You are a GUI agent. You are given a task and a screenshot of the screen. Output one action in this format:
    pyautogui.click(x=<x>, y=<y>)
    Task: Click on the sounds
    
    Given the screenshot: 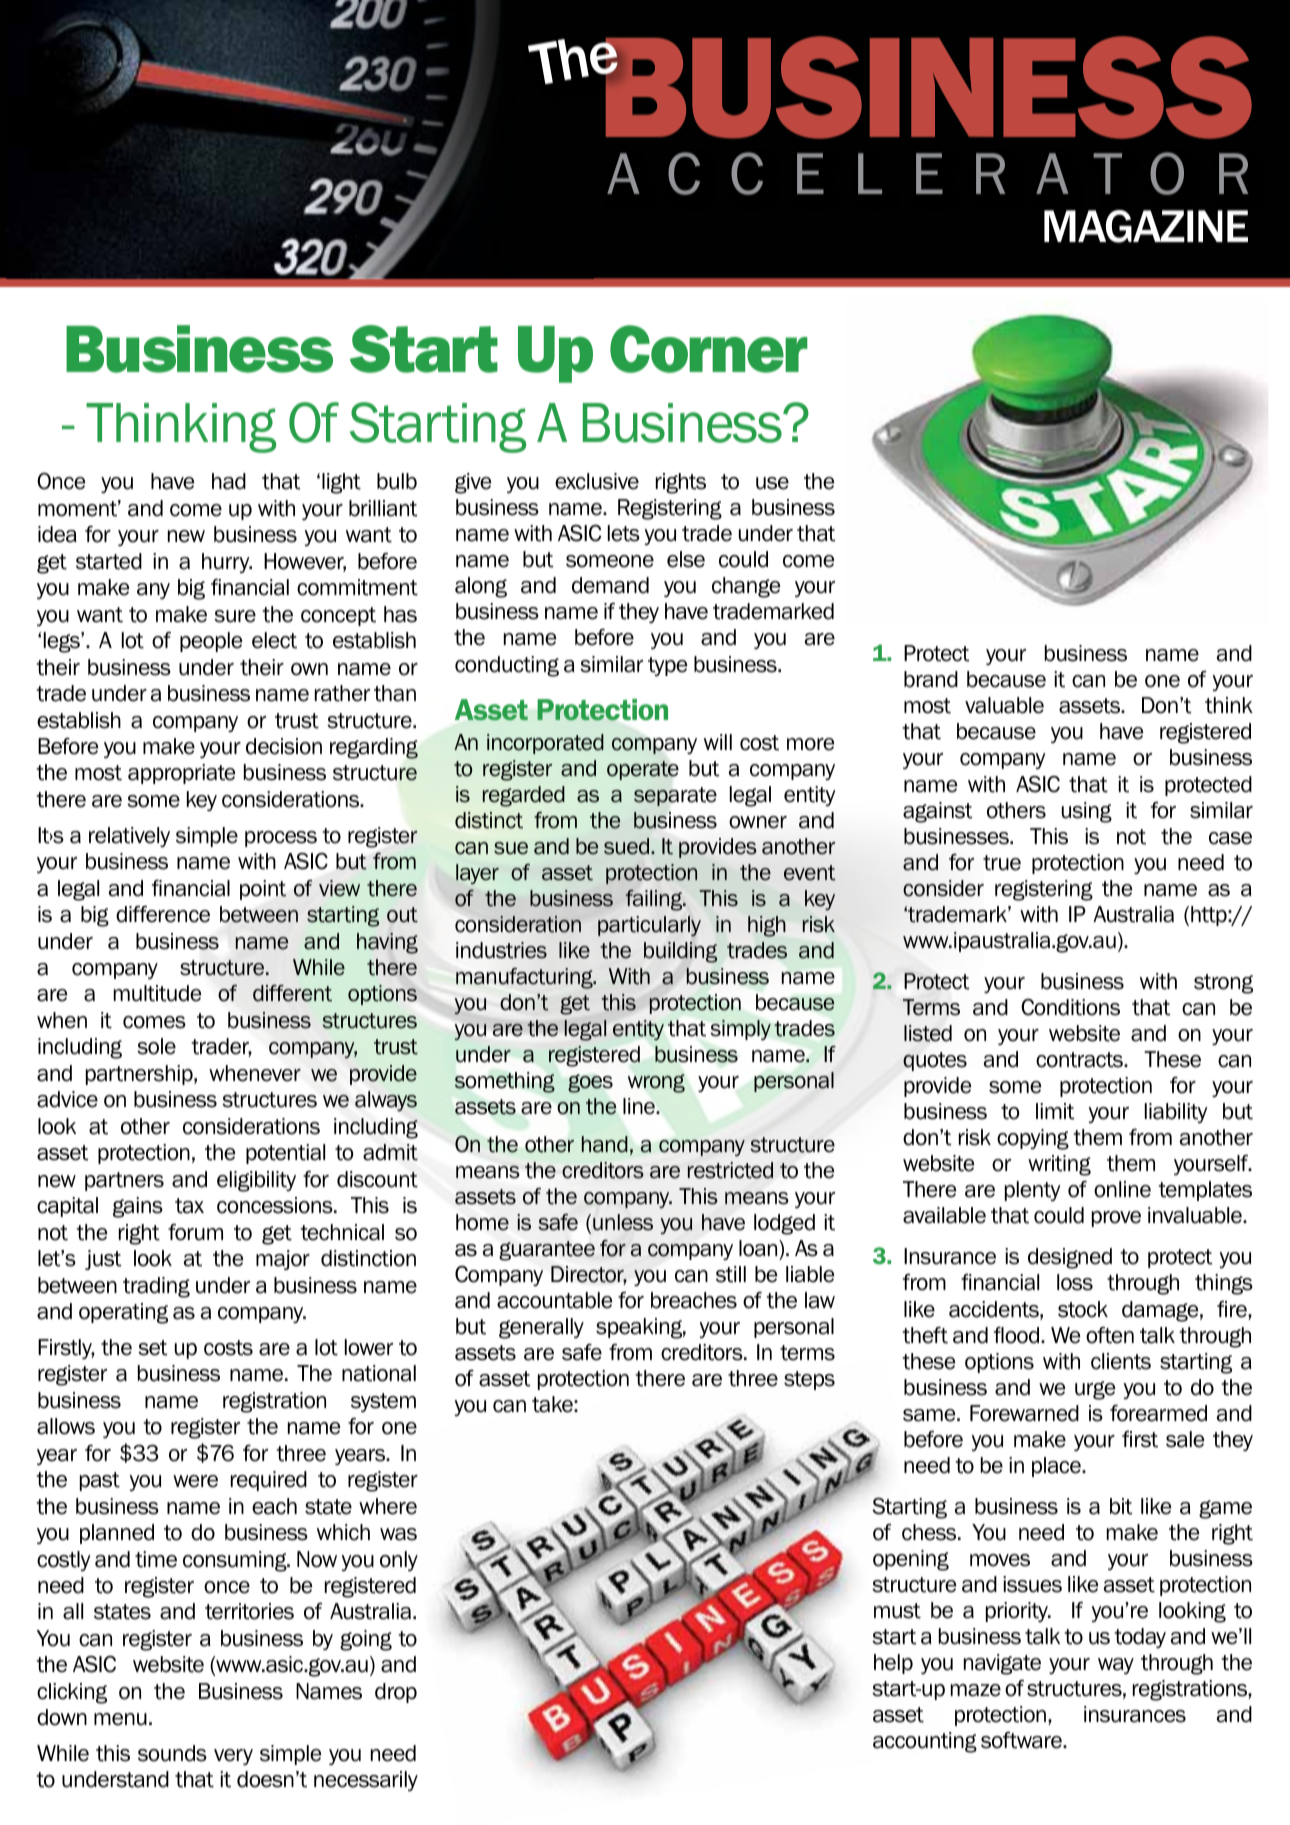 What is the action you would take?
    pyautogui.click(x=172, y=1753)
